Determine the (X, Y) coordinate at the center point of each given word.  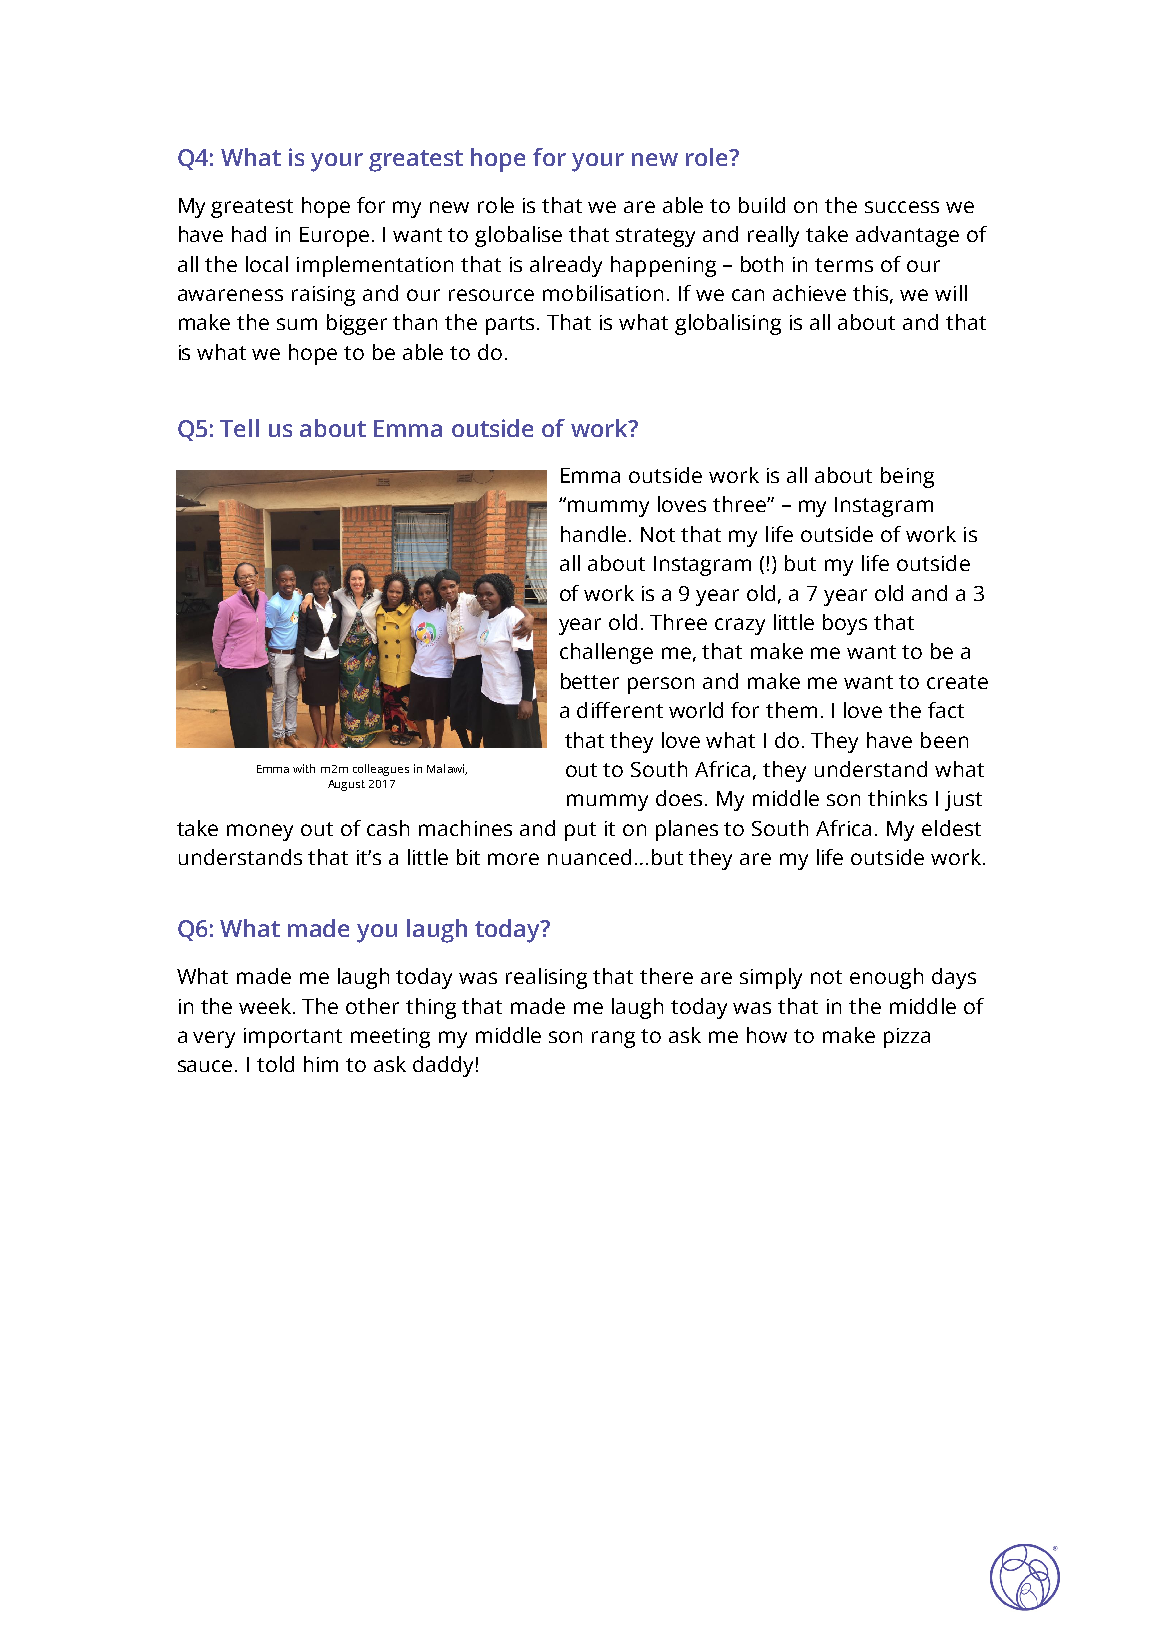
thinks (897, 798)
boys (845, 624)
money (260, 832)
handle (593, 534)
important (293, 1038)
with (304, 768)
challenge (606, 653)
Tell (239, 428)
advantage (907, 236)
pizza (907, 1038)
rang (613, 1039)
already (566, 266)
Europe (334, 237)
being (907, 477)
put (580, 831)
